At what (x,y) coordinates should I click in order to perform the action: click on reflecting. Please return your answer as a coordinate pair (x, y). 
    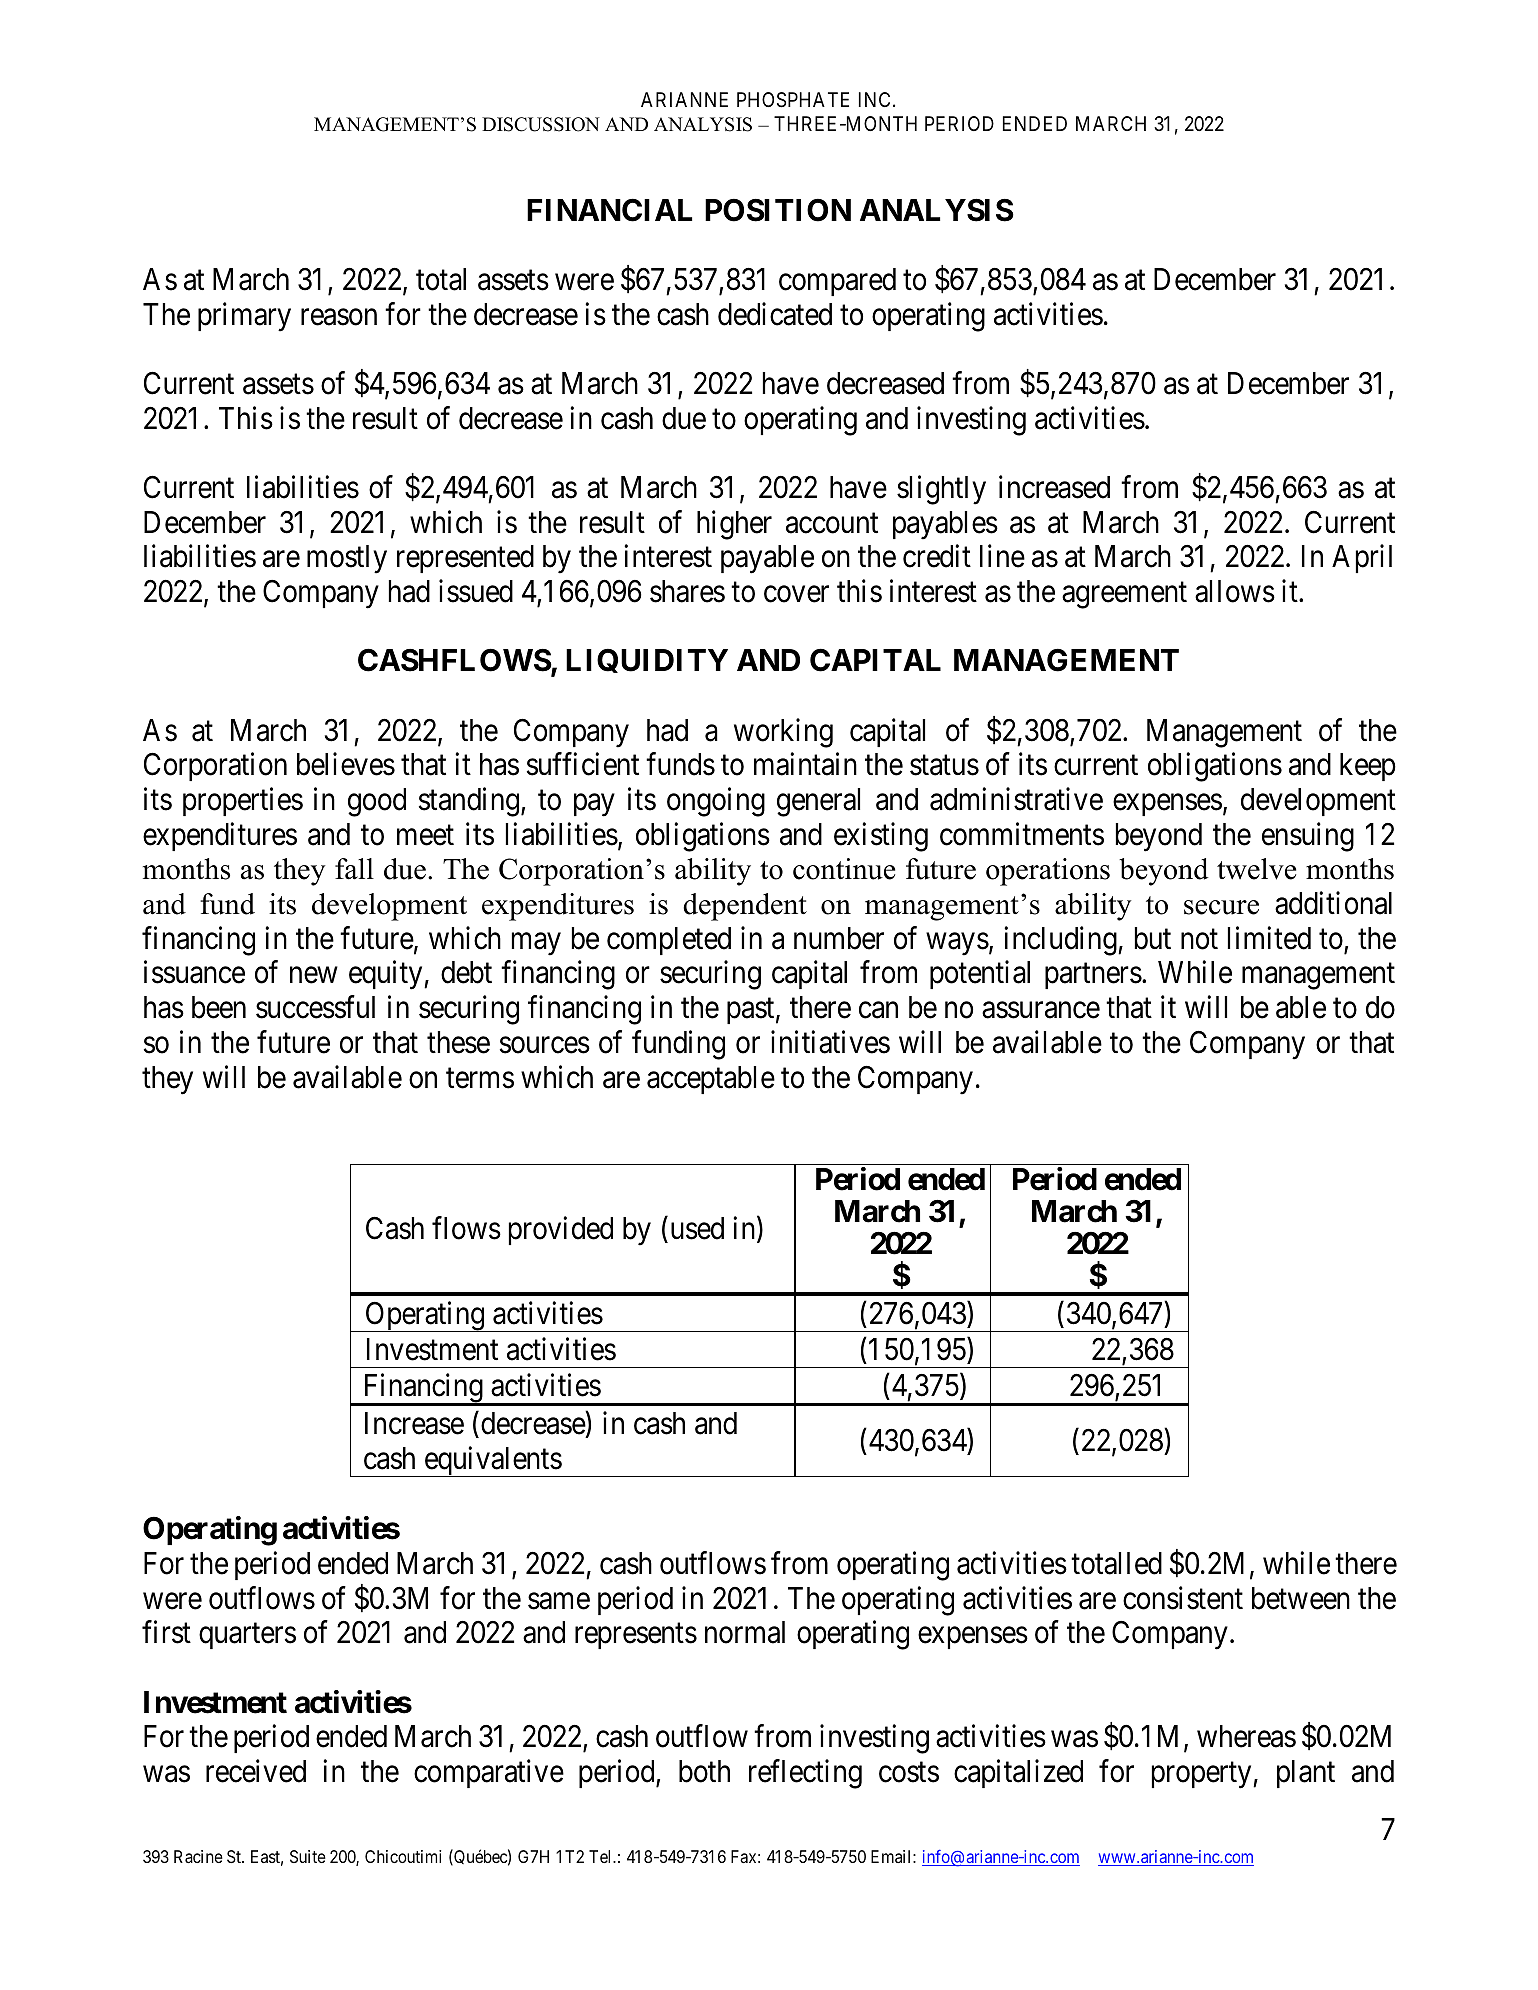
    Looking at the image, I should click on (805, 1774).
